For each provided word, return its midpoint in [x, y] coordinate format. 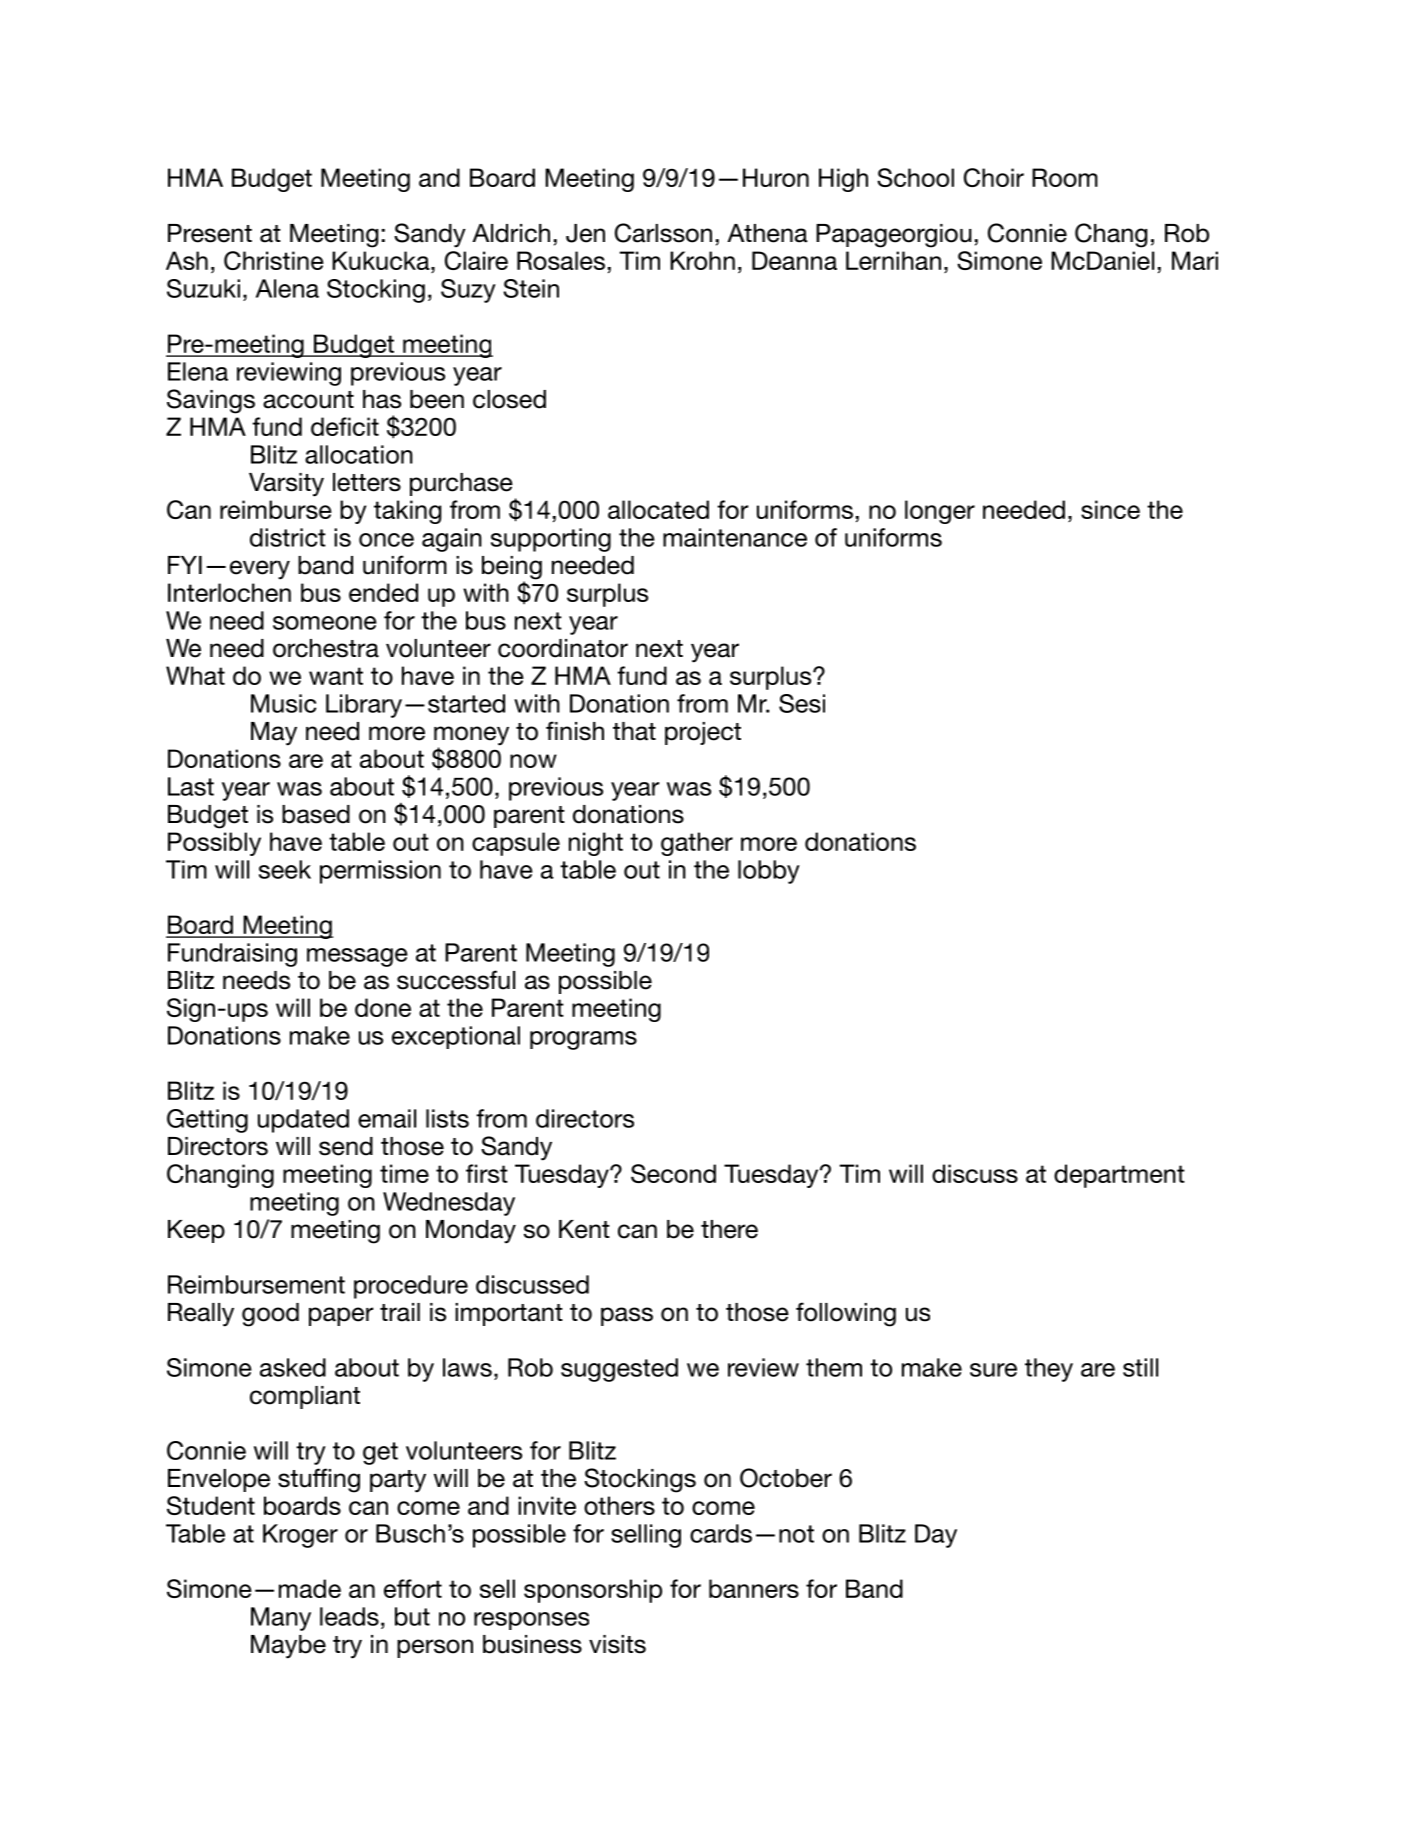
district [288, 537]
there [729, 1229]
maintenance [735, 537]
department [1119, 1176]
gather [697, 844]
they [1049, 1370]
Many [281, 1619]
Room [1065, 177]
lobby [769, 872]
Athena [767, 233]
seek [285, 869]
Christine [274, 260]
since [1110, 509]
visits [617, 1644]
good [270, 1315]
